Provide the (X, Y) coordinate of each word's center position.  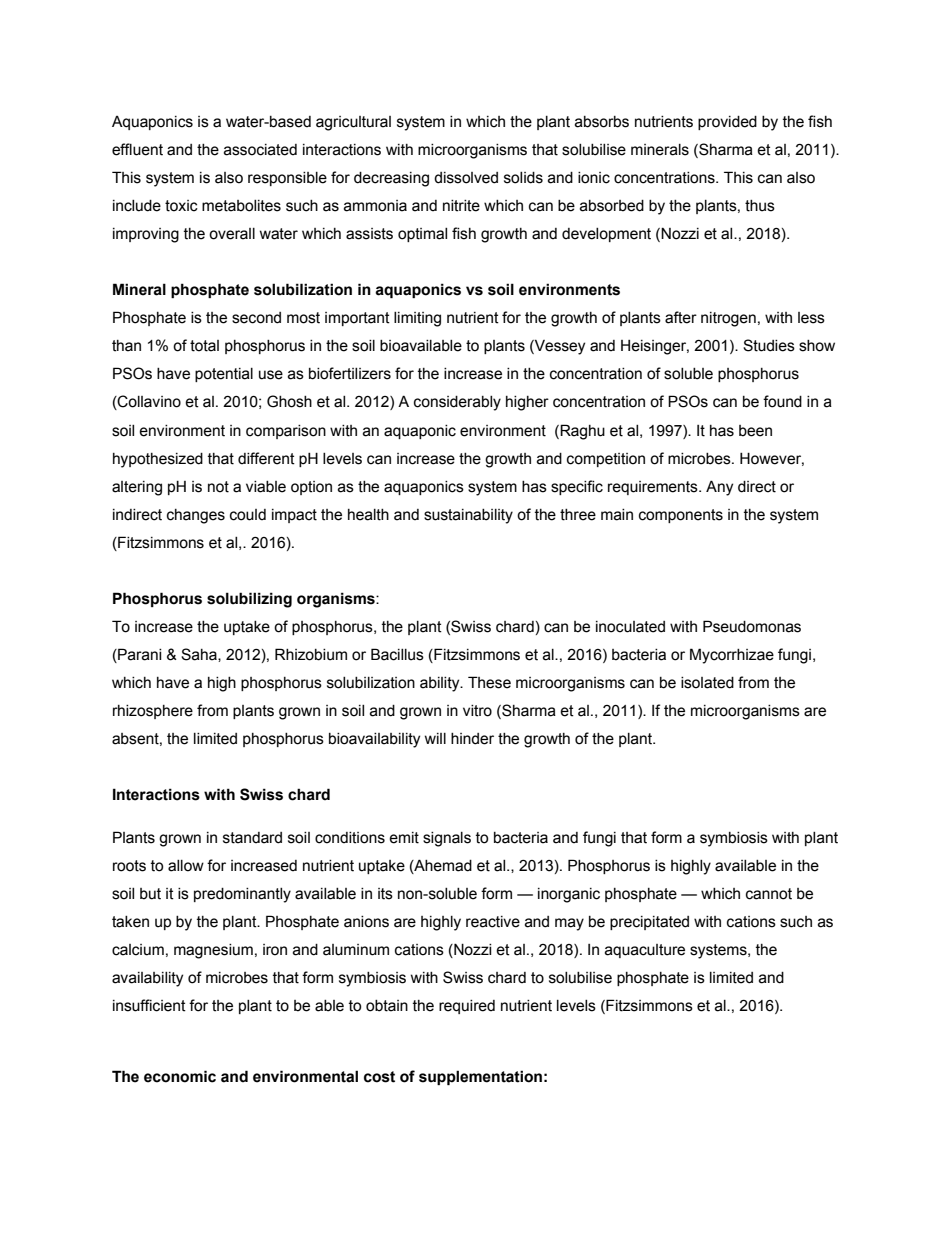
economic (180, 1076)
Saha (200, 655)
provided (727, 123)
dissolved (466, 178)
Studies (769, 345)
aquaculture (645, 951)
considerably (457, 403)
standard (252, 838)
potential (224, 375)
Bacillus (397, 654)
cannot (769, 894)
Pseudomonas (752, 626)
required (467, 1007)
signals (447, 839)
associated (260, 150)
